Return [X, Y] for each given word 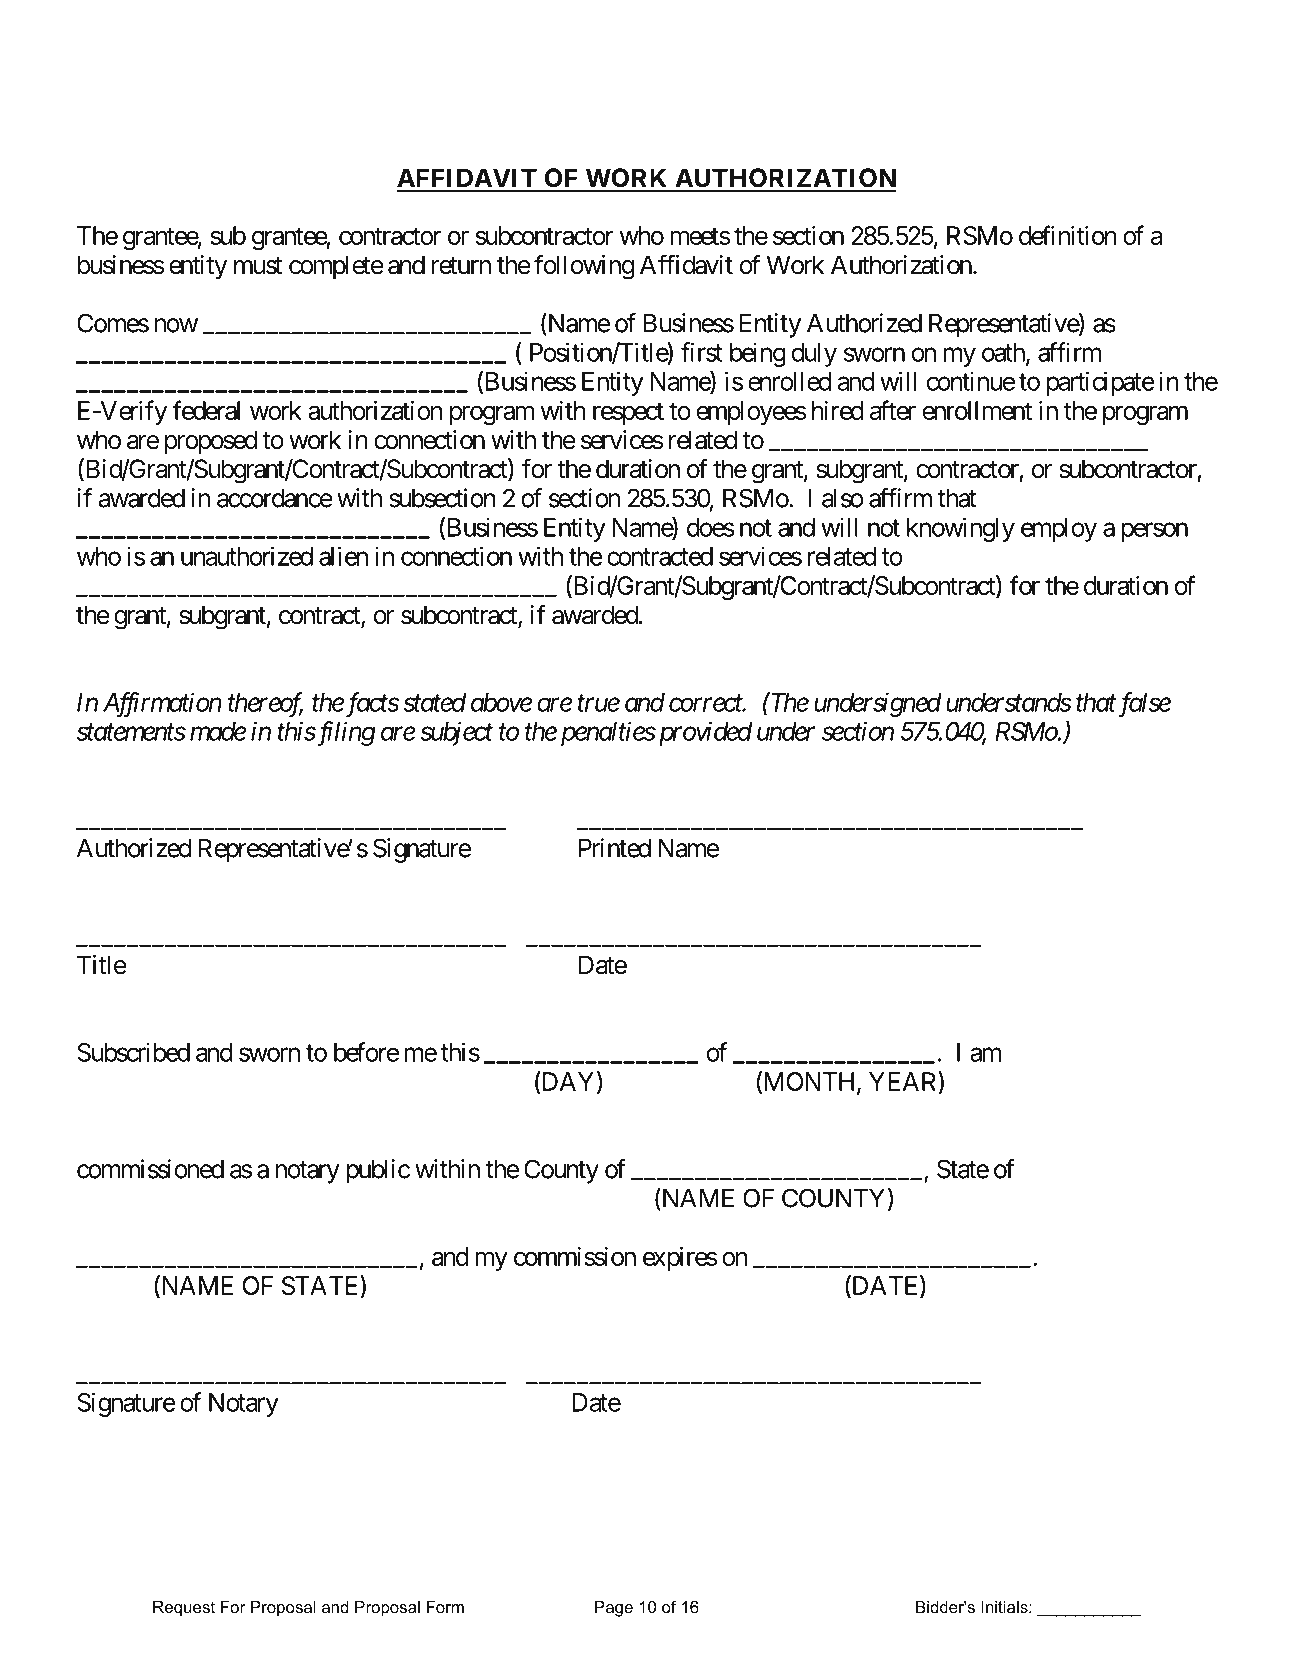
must [258, 266]
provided [703, 733]
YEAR [904, 1081]
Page [614, 1609]
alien [343, 556]
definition [1068, 235]
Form [445, 1607]
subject [456, 733]
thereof [265, 704]
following [584, 267]
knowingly [961, 529]
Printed [615, 848]
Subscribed [133, 1052]
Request [184, 1609]
